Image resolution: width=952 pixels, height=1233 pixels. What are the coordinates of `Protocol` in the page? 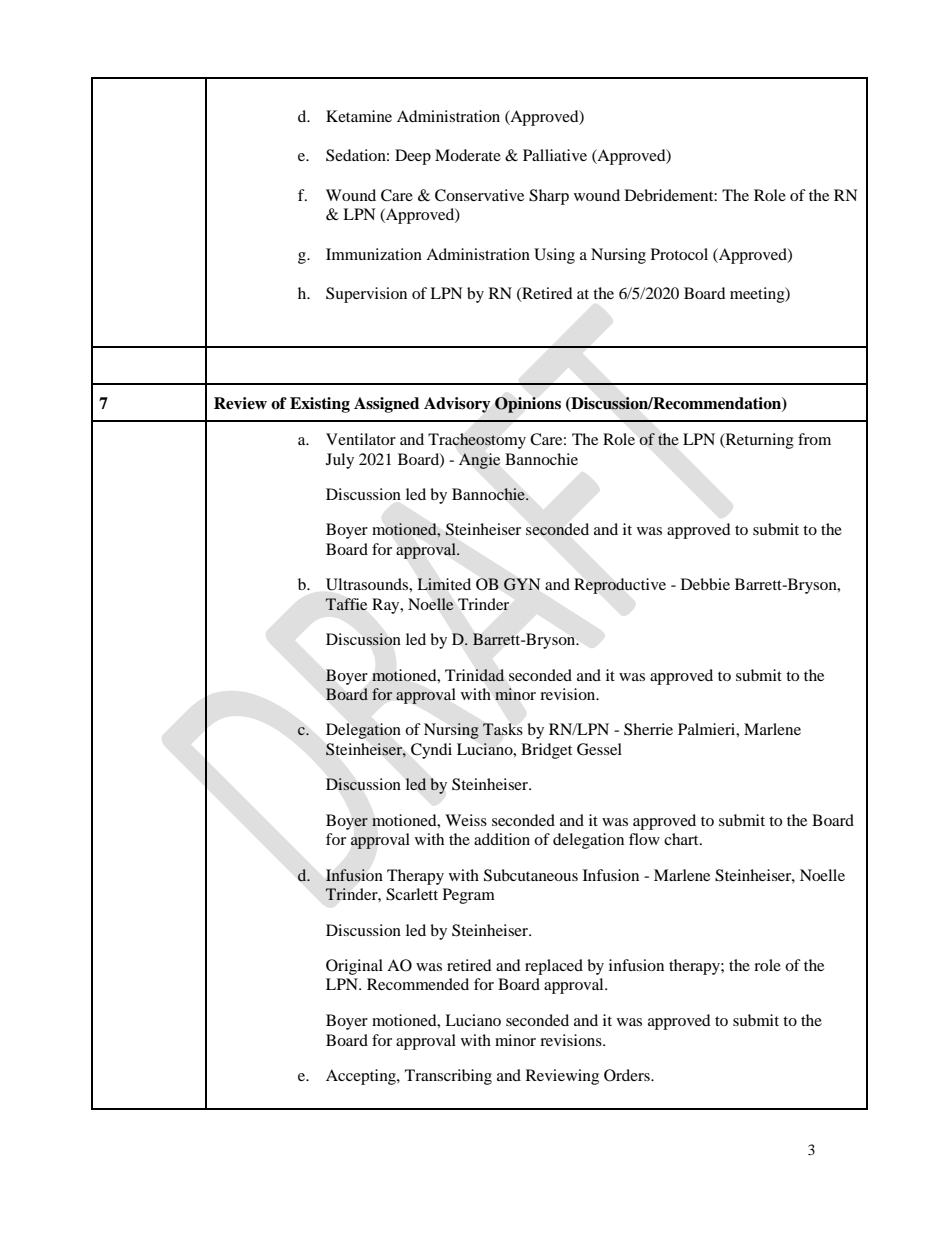 It's located at (679, 254).
